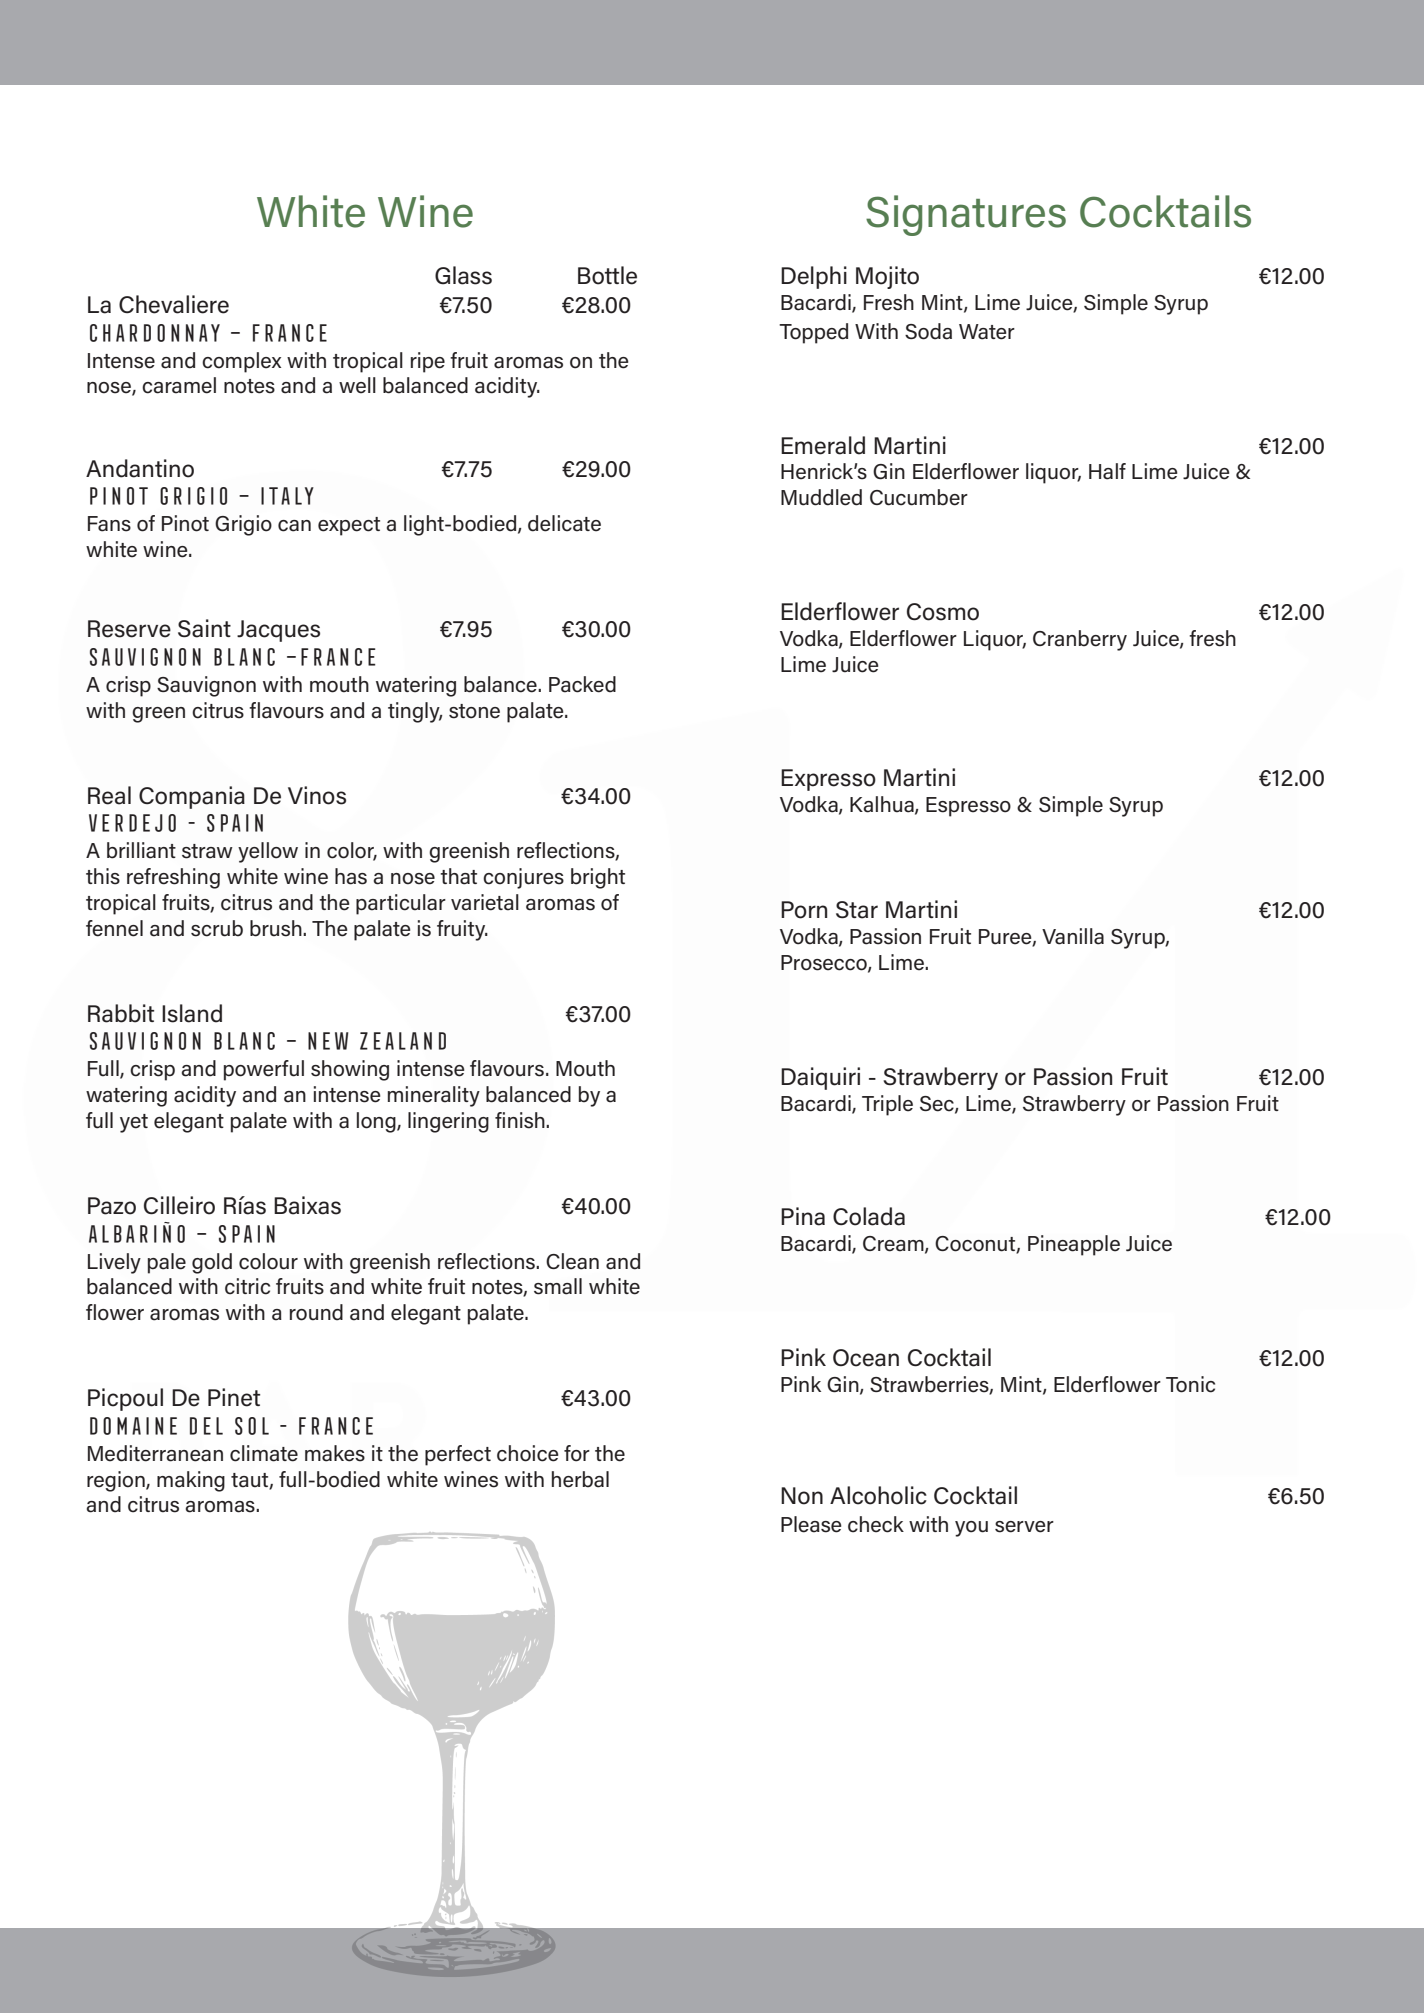  I want to click on bright, so click(598, 878).
